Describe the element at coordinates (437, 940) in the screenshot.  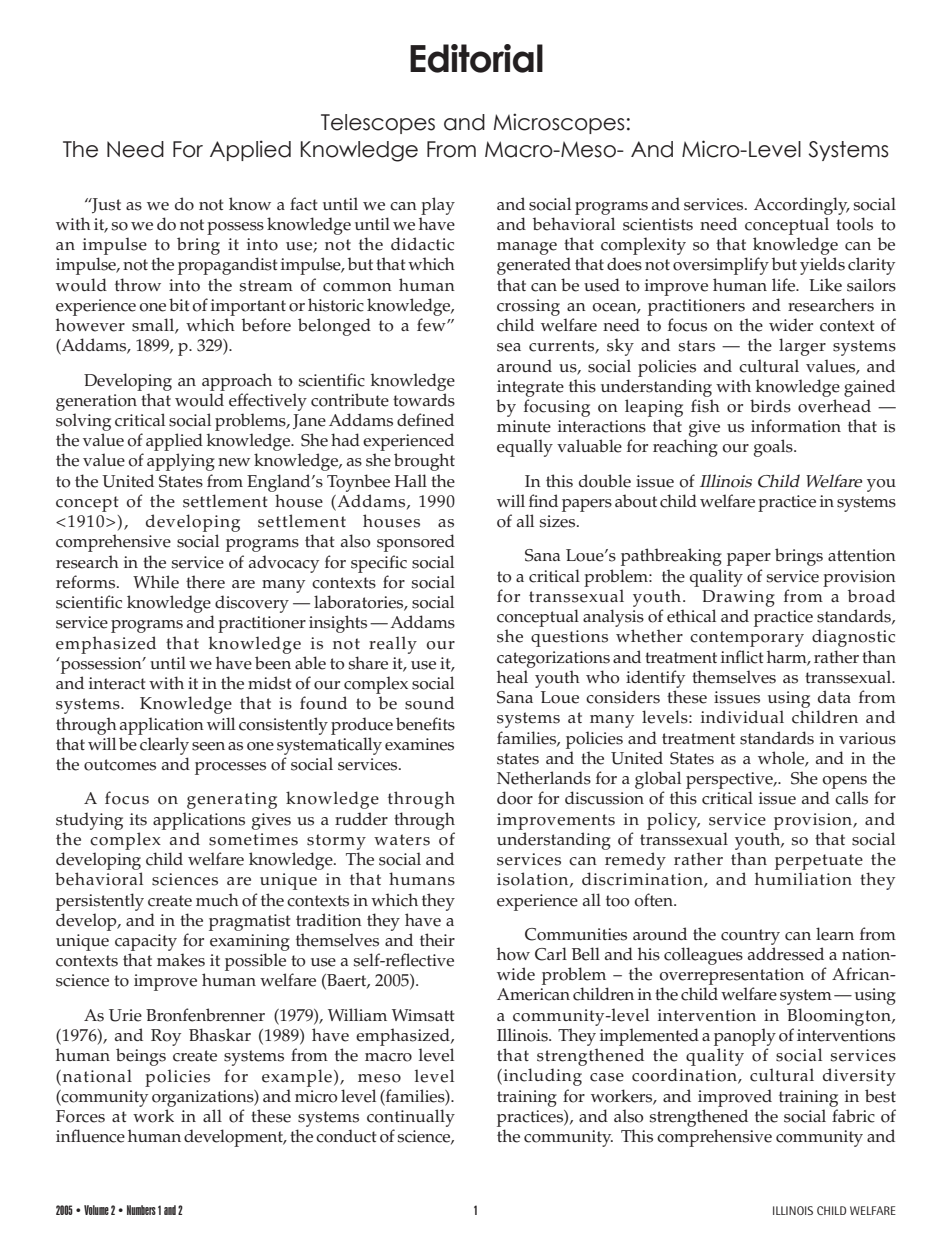
I see `their` at that location.
